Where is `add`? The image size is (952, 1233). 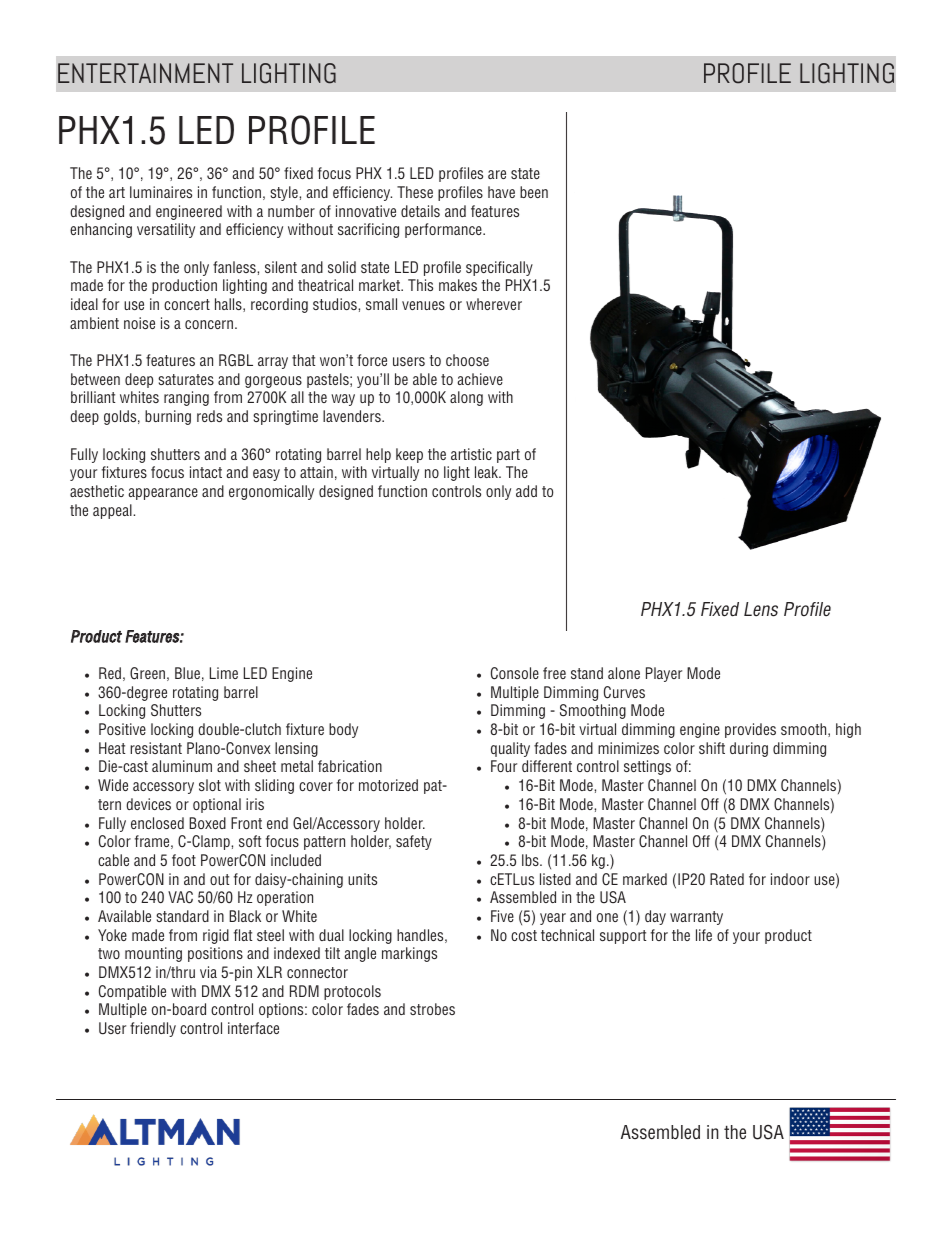 add is located at coordinates (526, 491).
